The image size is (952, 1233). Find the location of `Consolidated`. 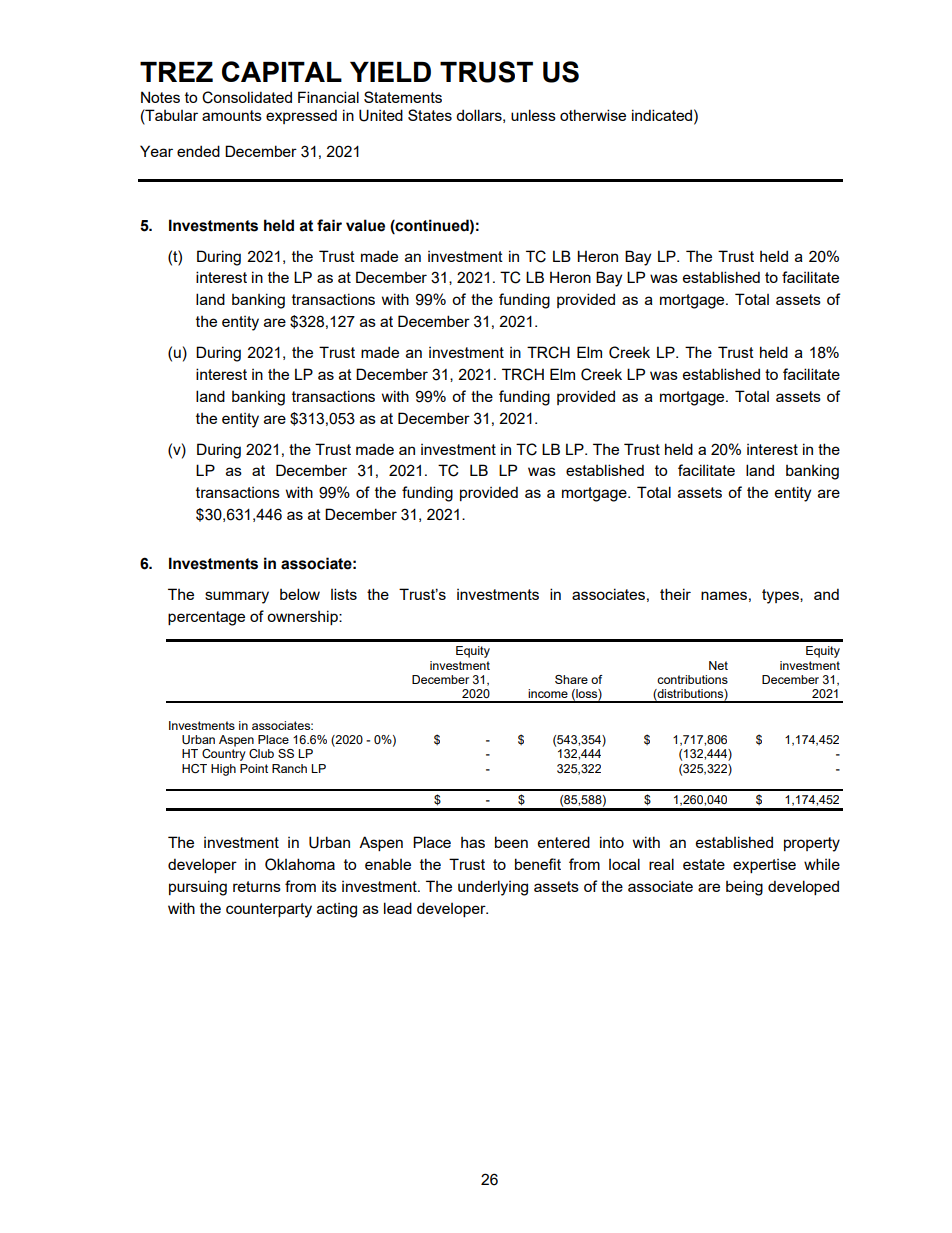

Consolidated is located at coordinates (247, 97).
